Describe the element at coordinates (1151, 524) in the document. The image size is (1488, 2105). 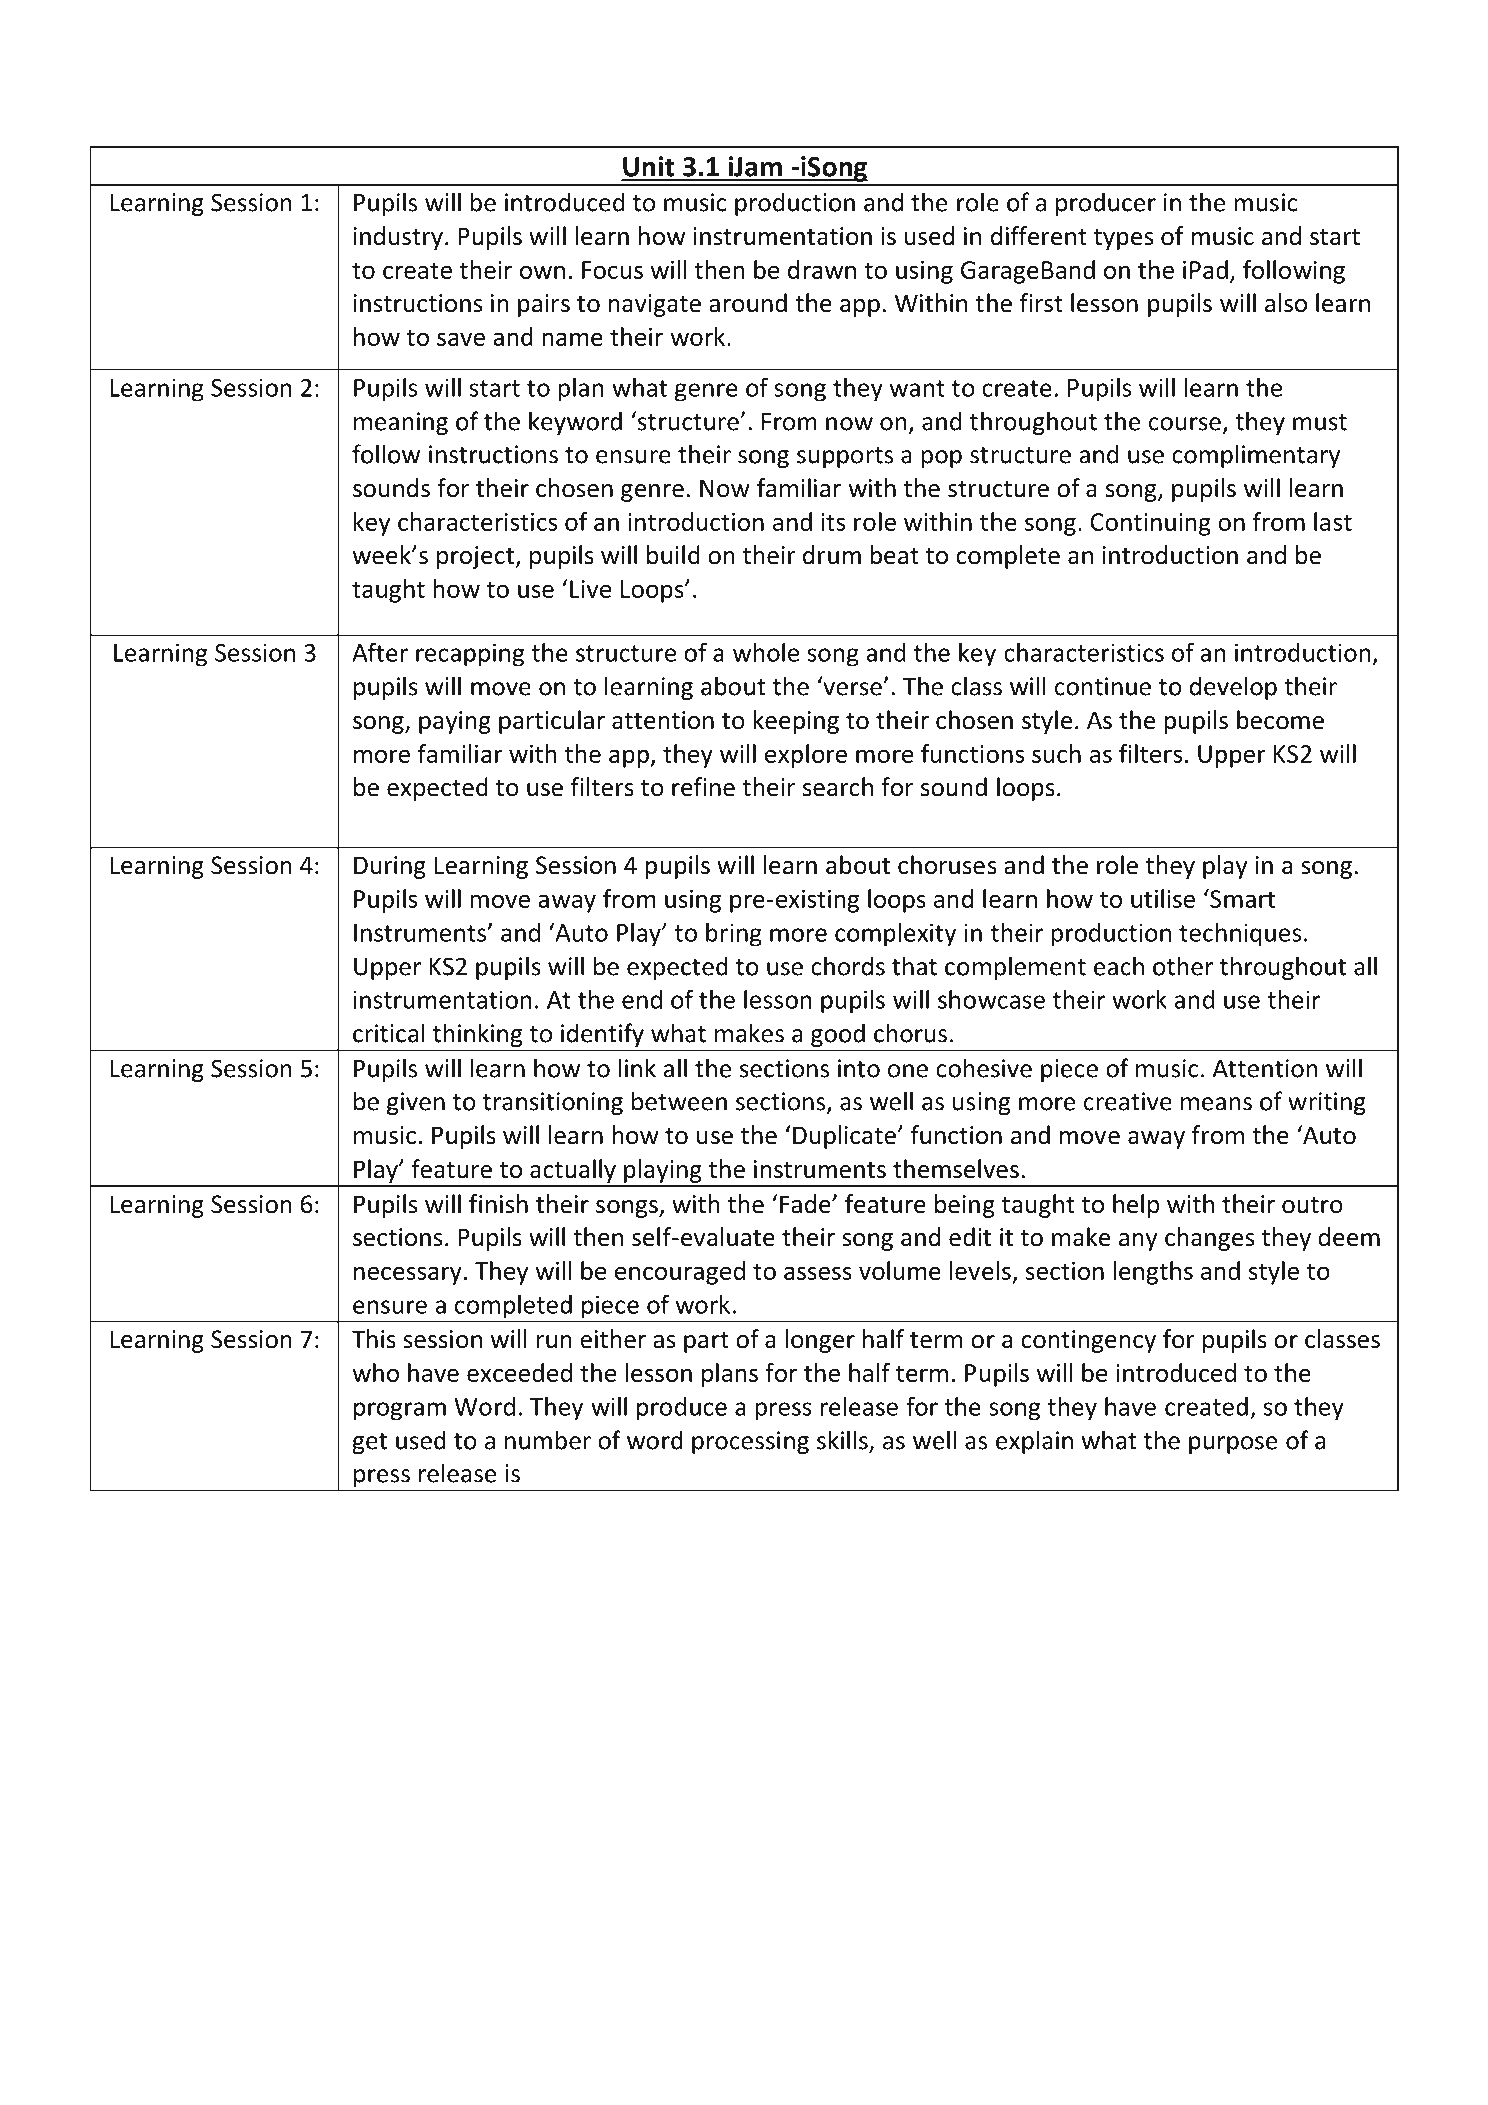
I see `Continuing` at that location.
